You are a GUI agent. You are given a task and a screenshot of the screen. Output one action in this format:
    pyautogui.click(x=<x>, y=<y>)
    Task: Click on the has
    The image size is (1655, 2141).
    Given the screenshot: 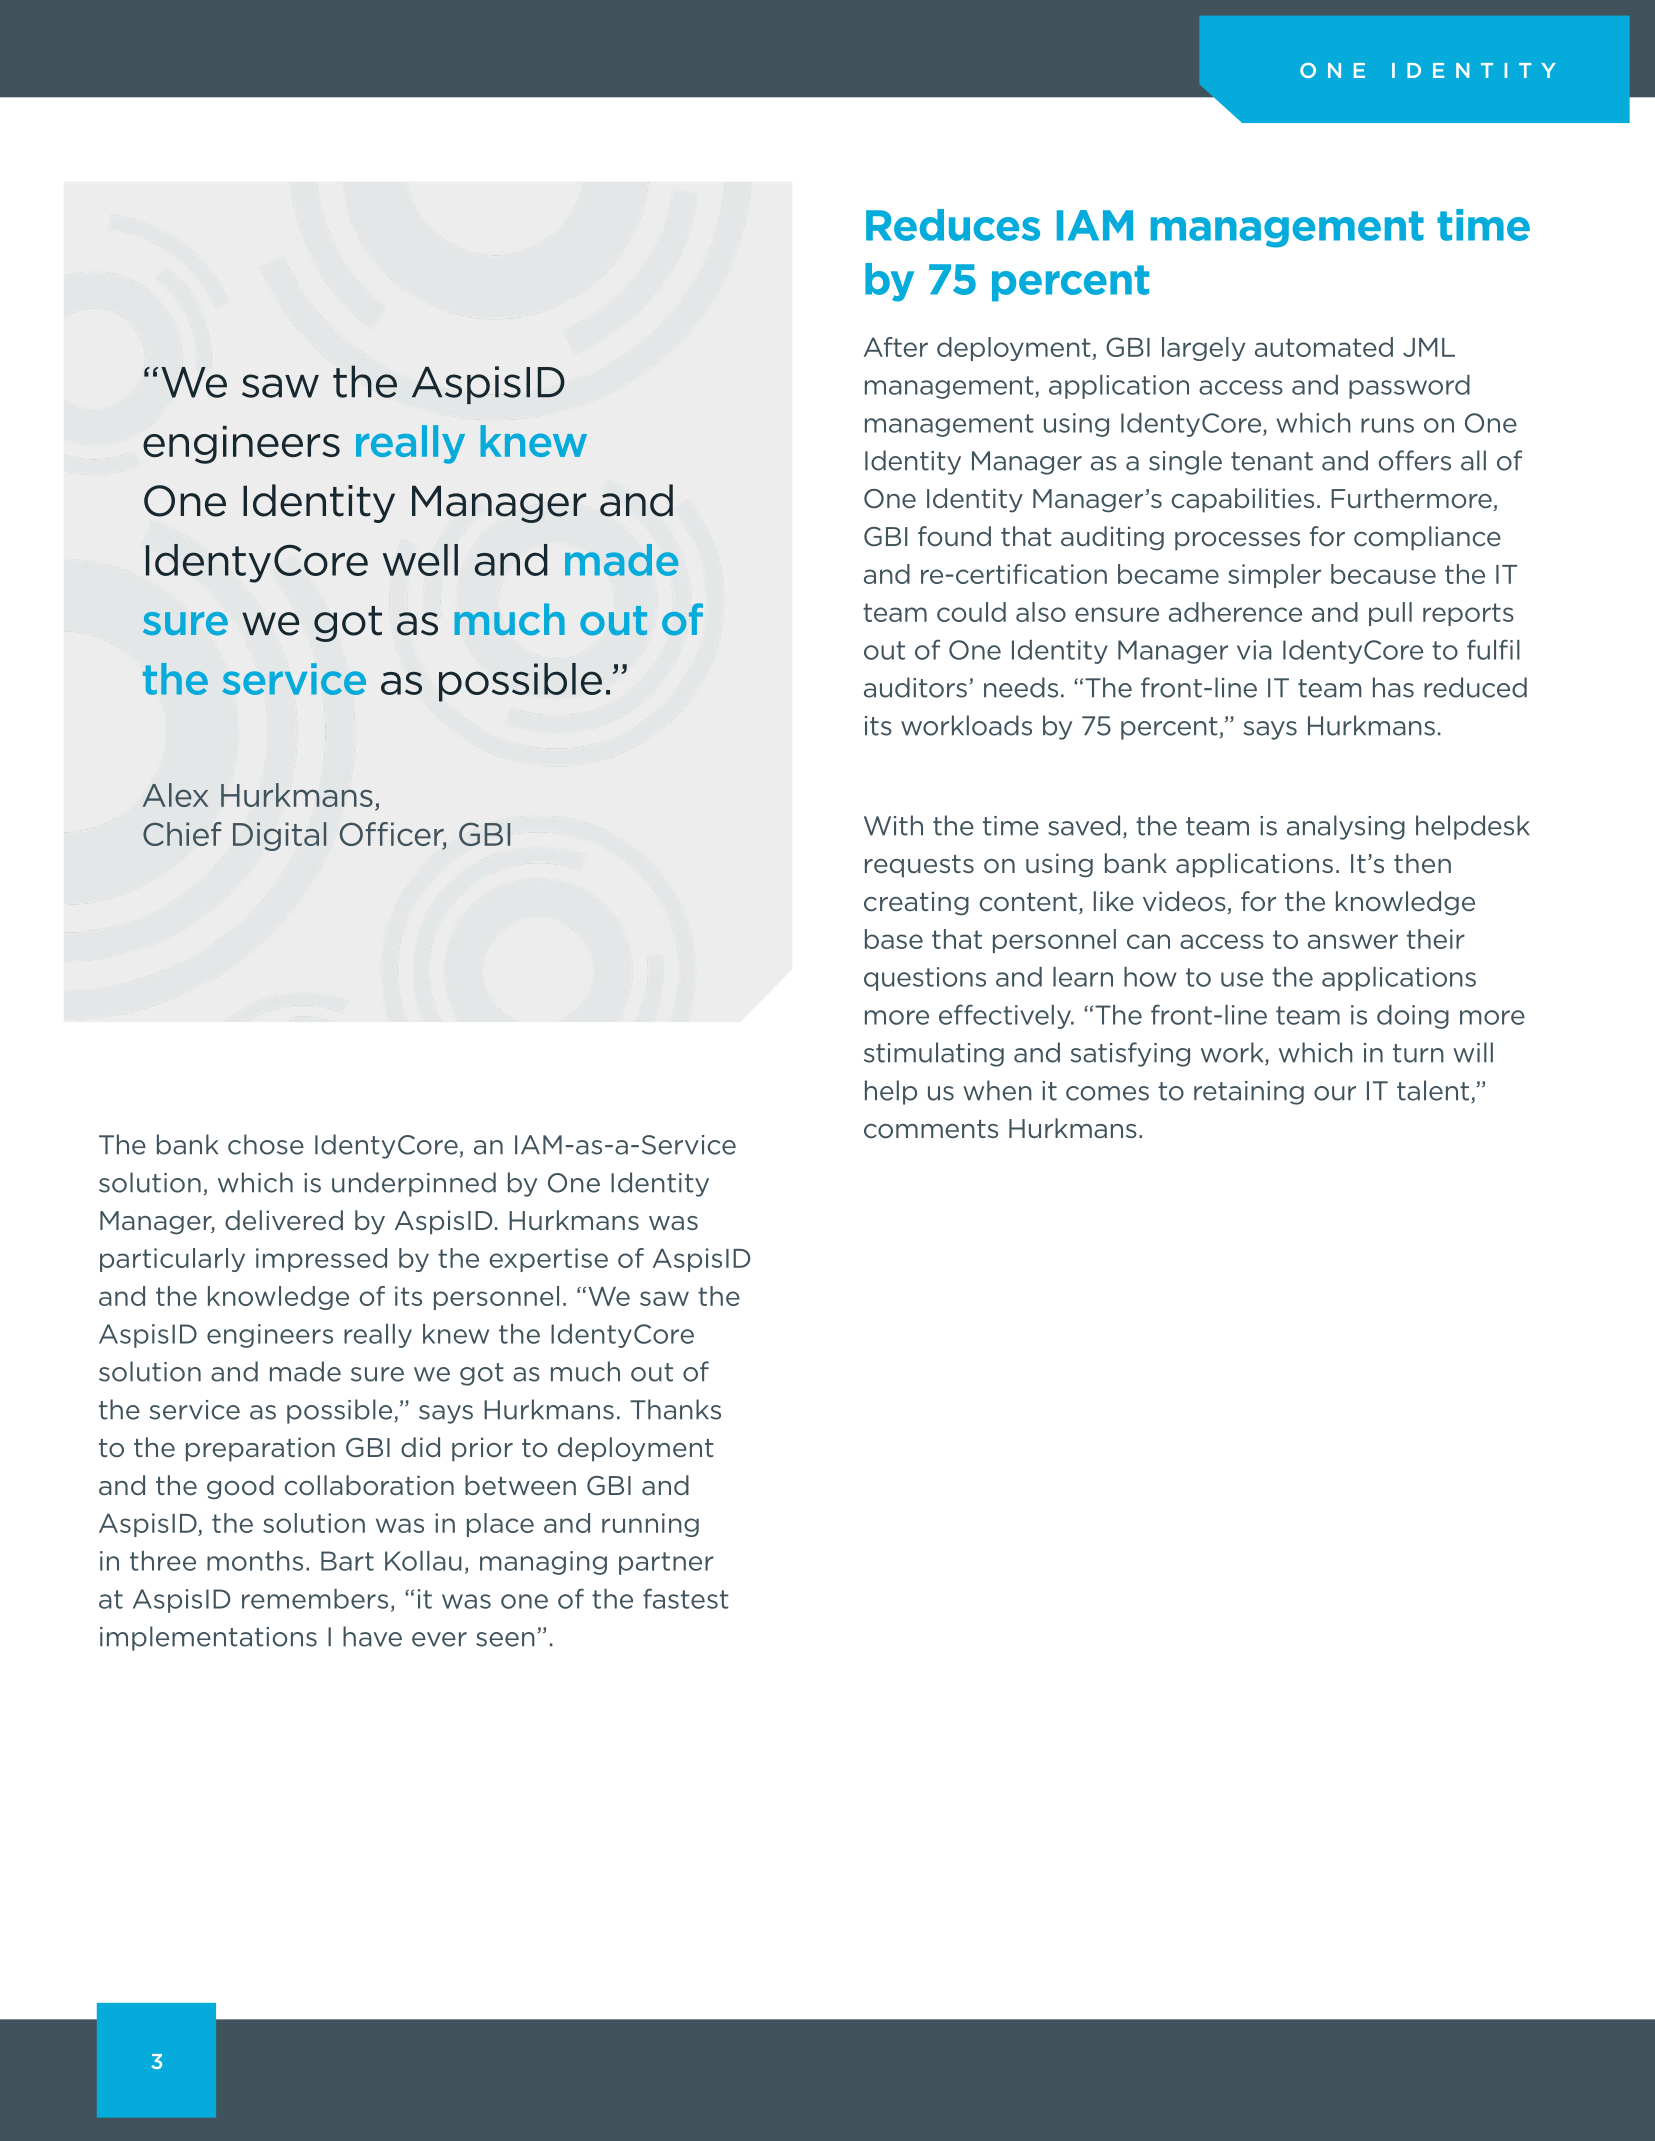 What is the action you would take?
    pyautogui.click(x=1393, y=687)
